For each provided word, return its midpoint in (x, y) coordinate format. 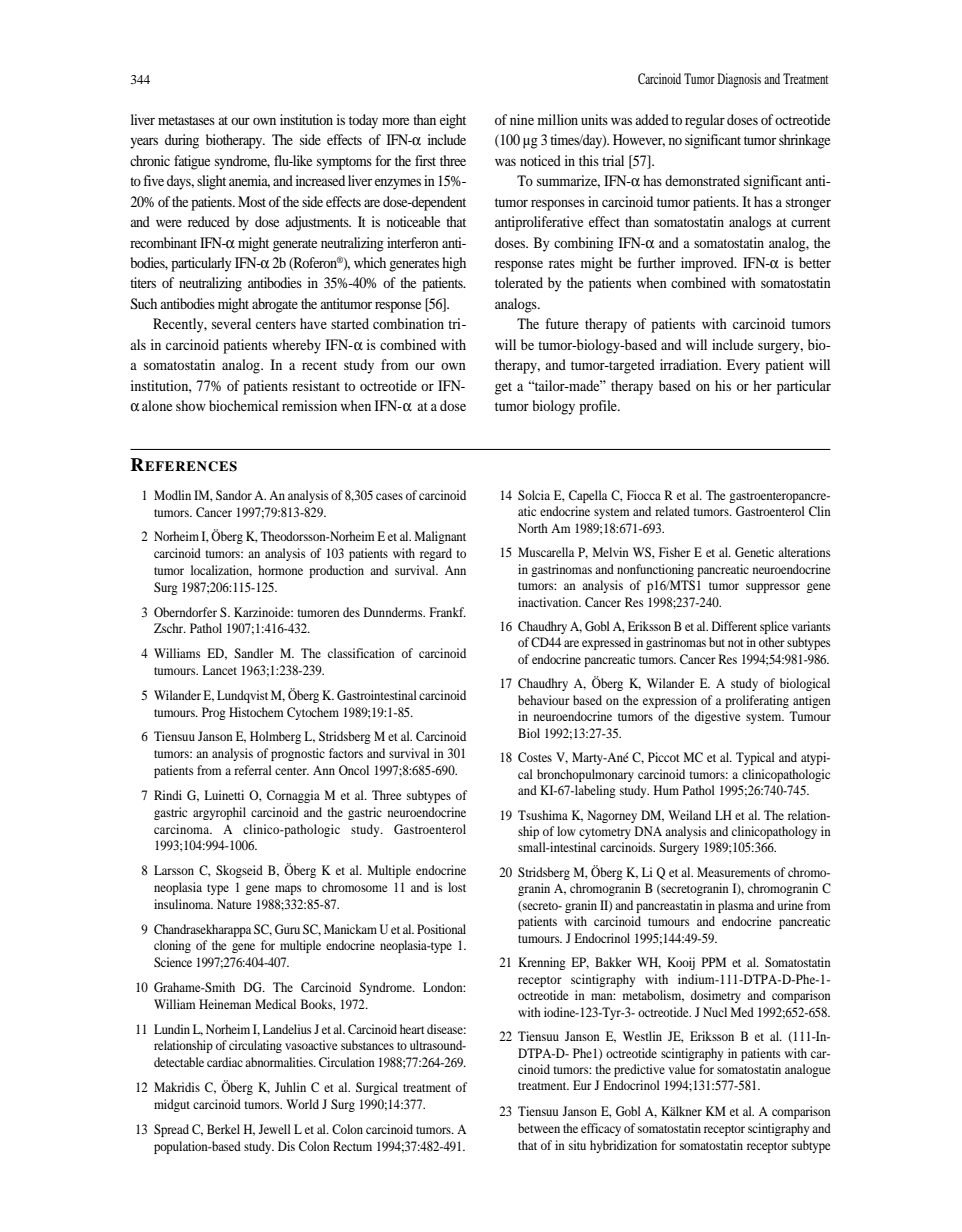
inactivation (549, 602)
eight (453, 121)
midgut (172, 1105)
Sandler (254, 653)
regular (705, 121)
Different (734, 626)
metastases (186, 120)
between (539, 1128)
